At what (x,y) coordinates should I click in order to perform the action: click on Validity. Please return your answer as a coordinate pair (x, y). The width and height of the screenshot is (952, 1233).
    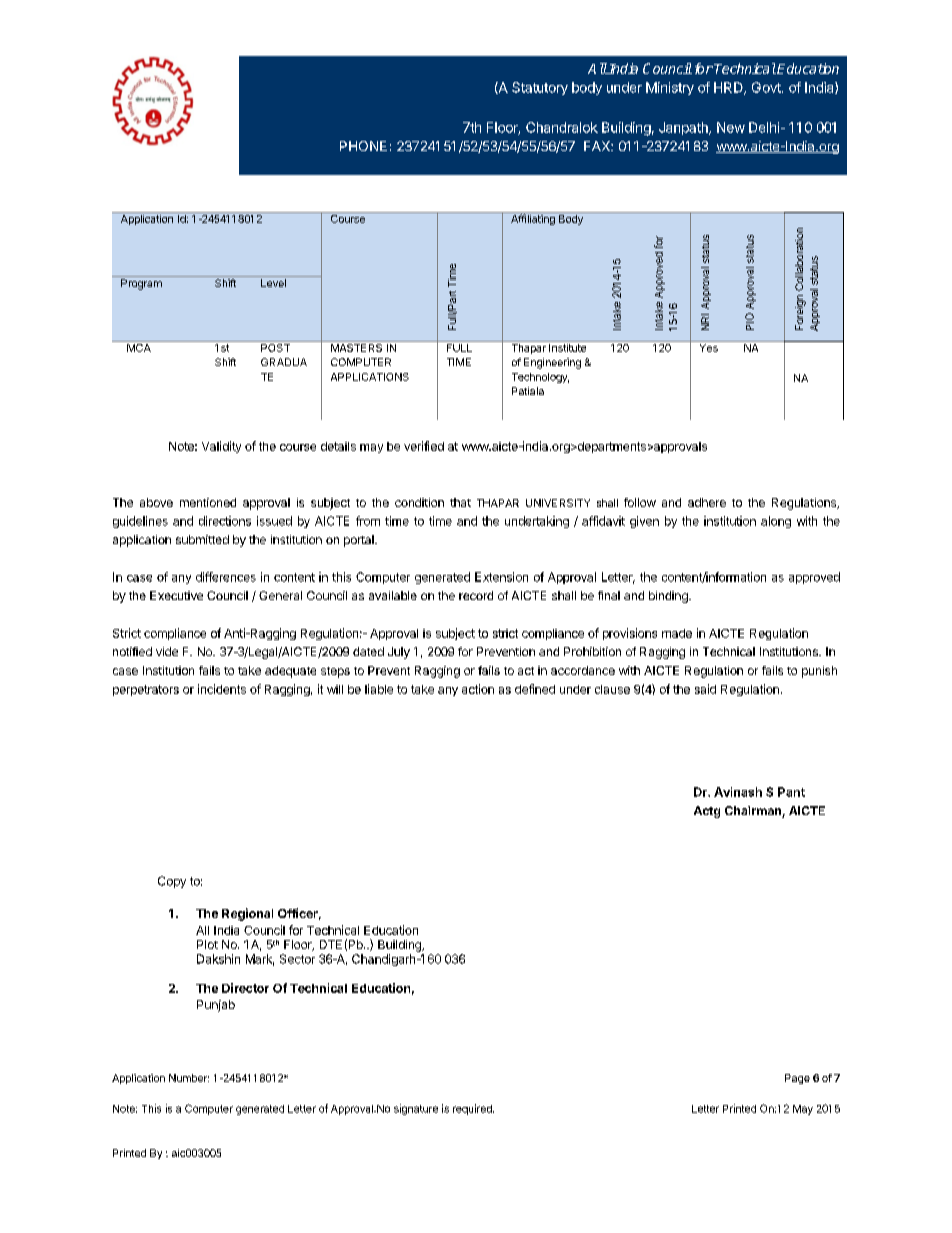
    Looking at the image, I should click on (221, 447).
